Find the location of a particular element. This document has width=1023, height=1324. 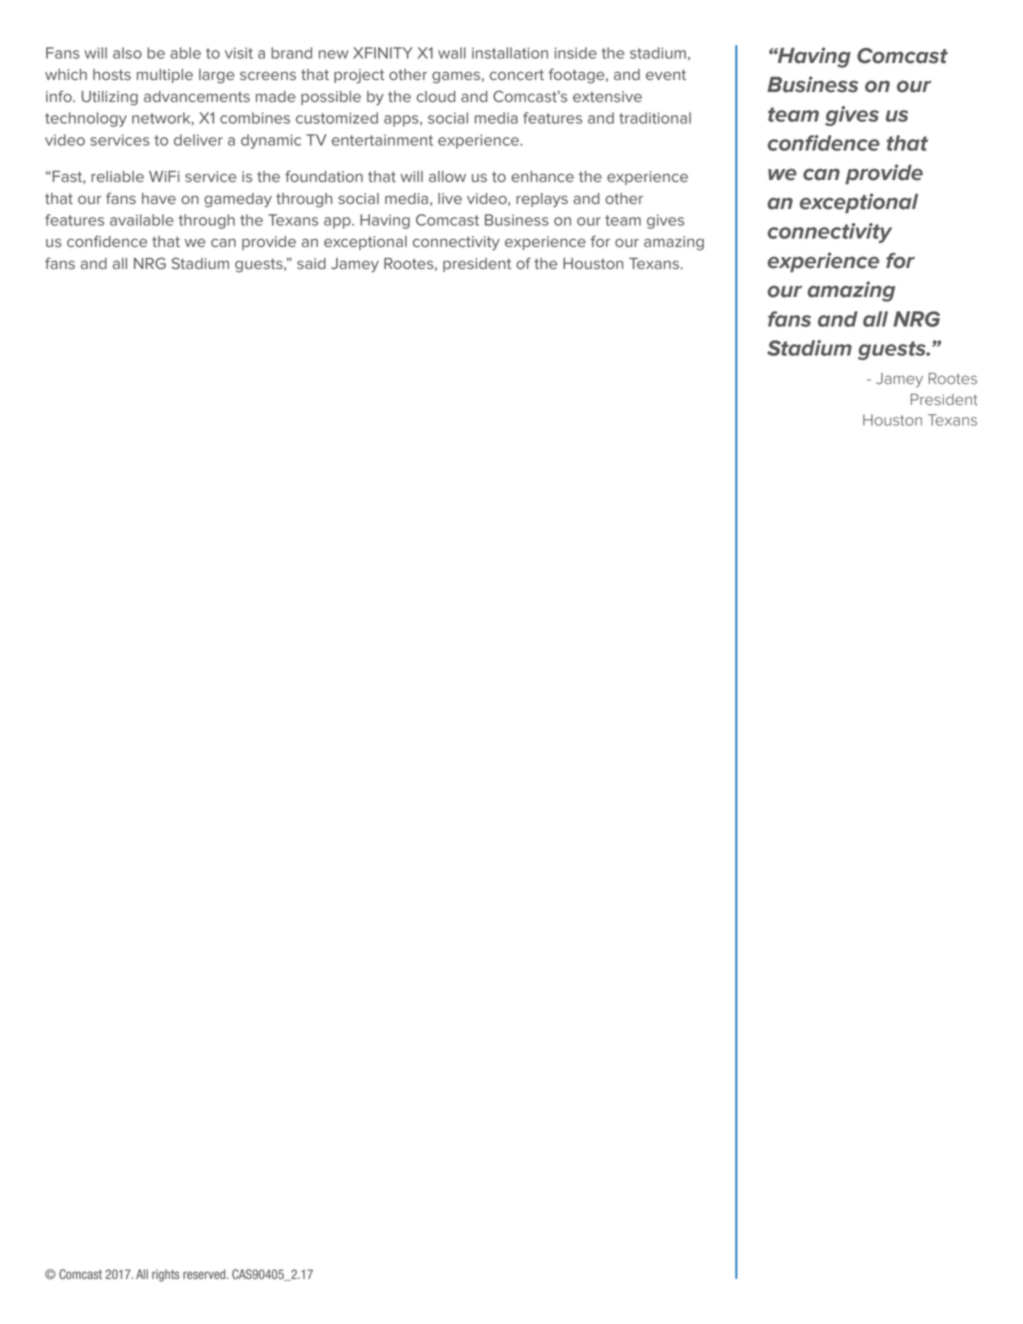

have is located at coordinates (159, 198).
